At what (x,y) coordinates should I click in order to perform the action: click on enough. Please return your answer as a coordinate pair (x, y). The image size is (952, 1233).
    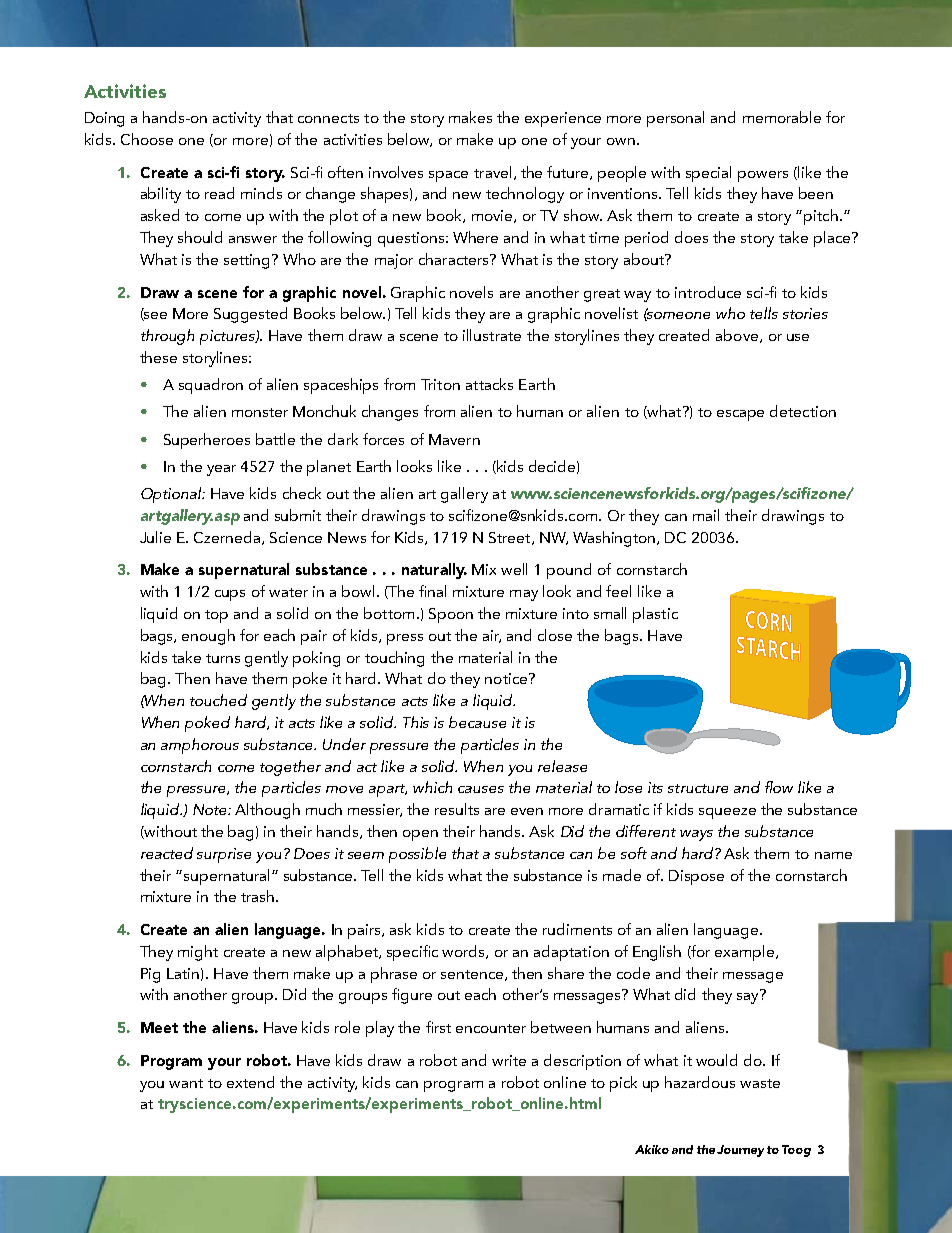
    Looking at the image, I should click on (208, 637).
